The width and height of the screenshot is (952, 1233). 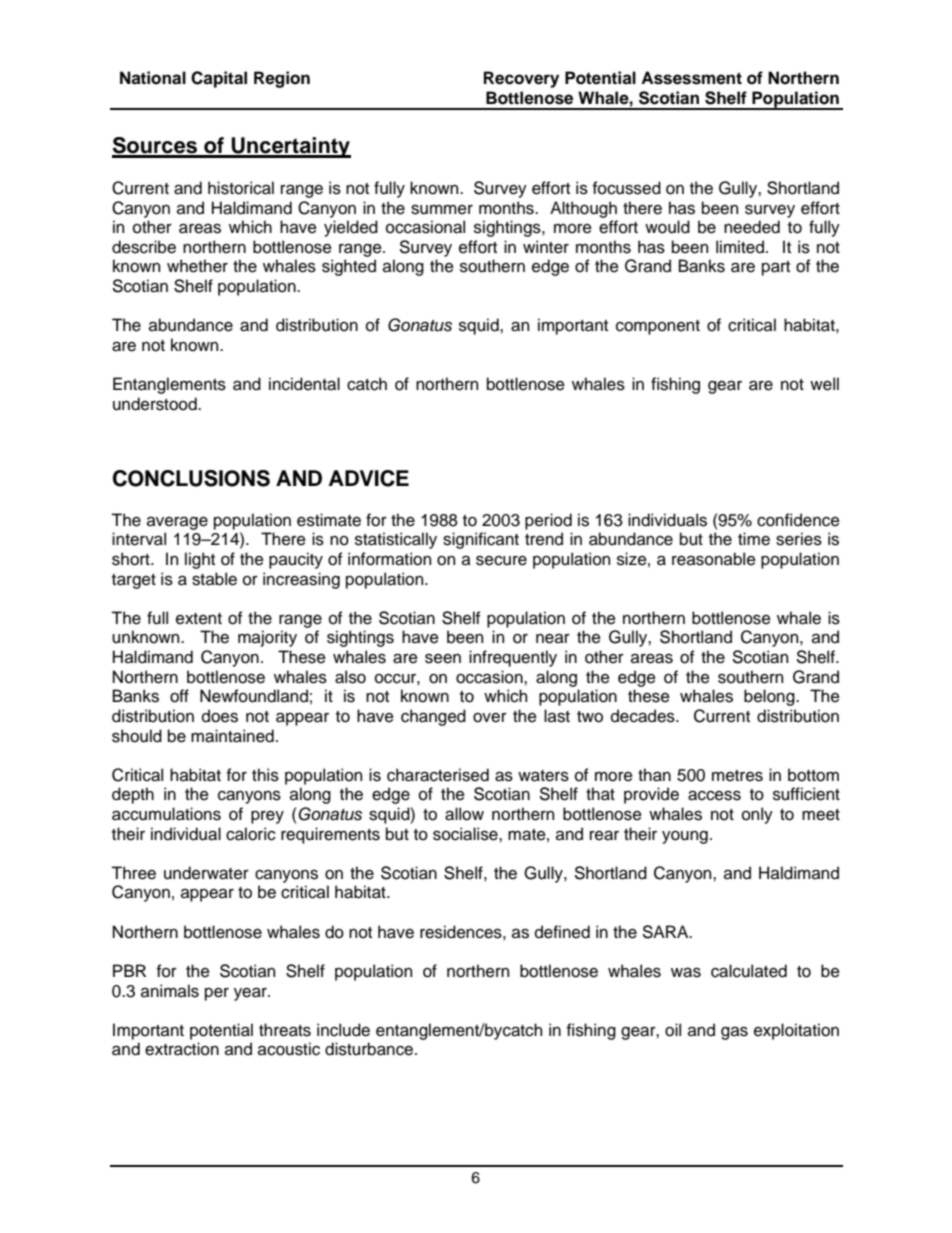 I want to click on extraction, so click(x=182, y=1049).
